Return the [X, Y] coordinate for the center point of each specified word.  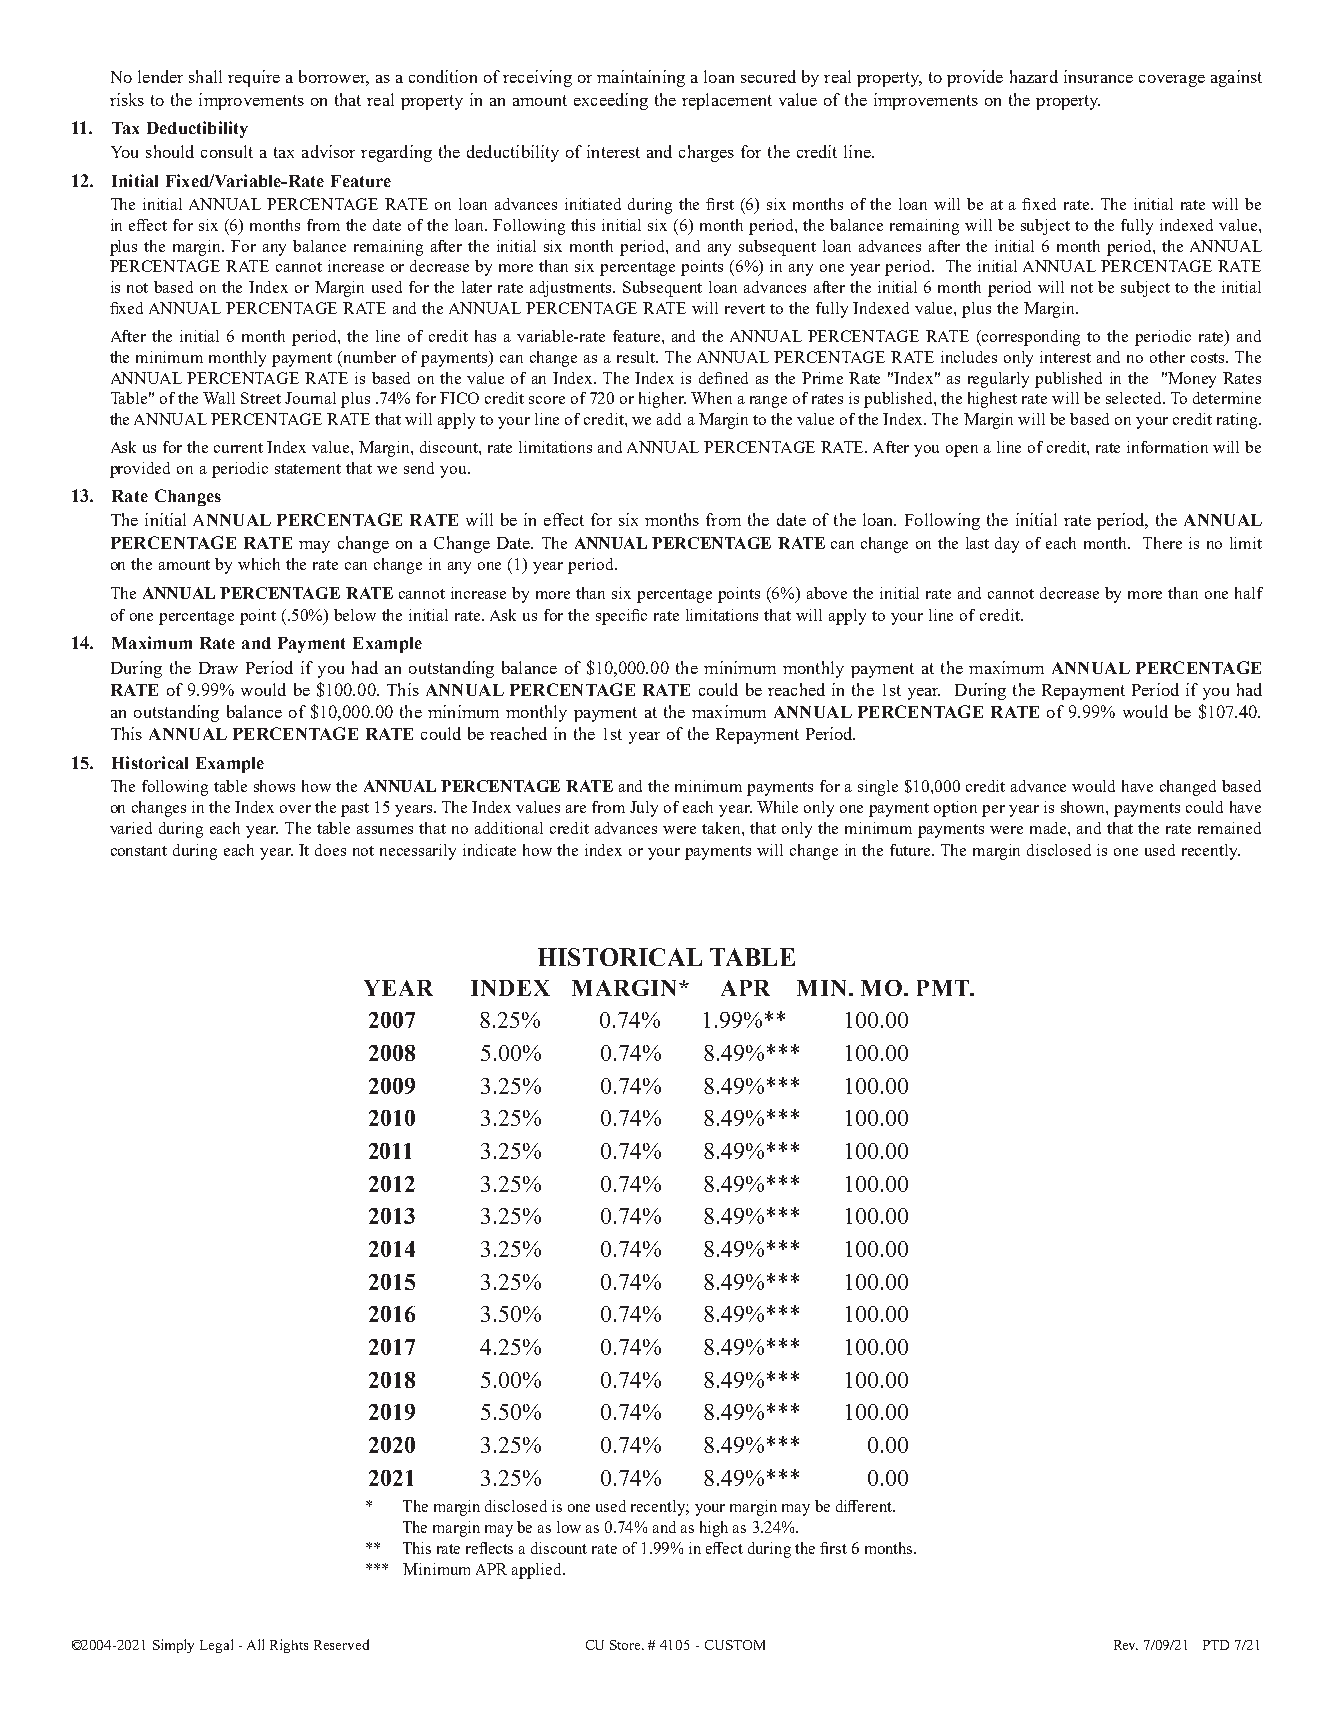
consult [227, 151]
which [259, 564]
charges [706, 153]
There [1162, 543]
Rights [289, 1646]
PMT [944, 988]
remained [1229, 828]
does [330, 850]
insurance [1098, 76]
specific [621, 617]
